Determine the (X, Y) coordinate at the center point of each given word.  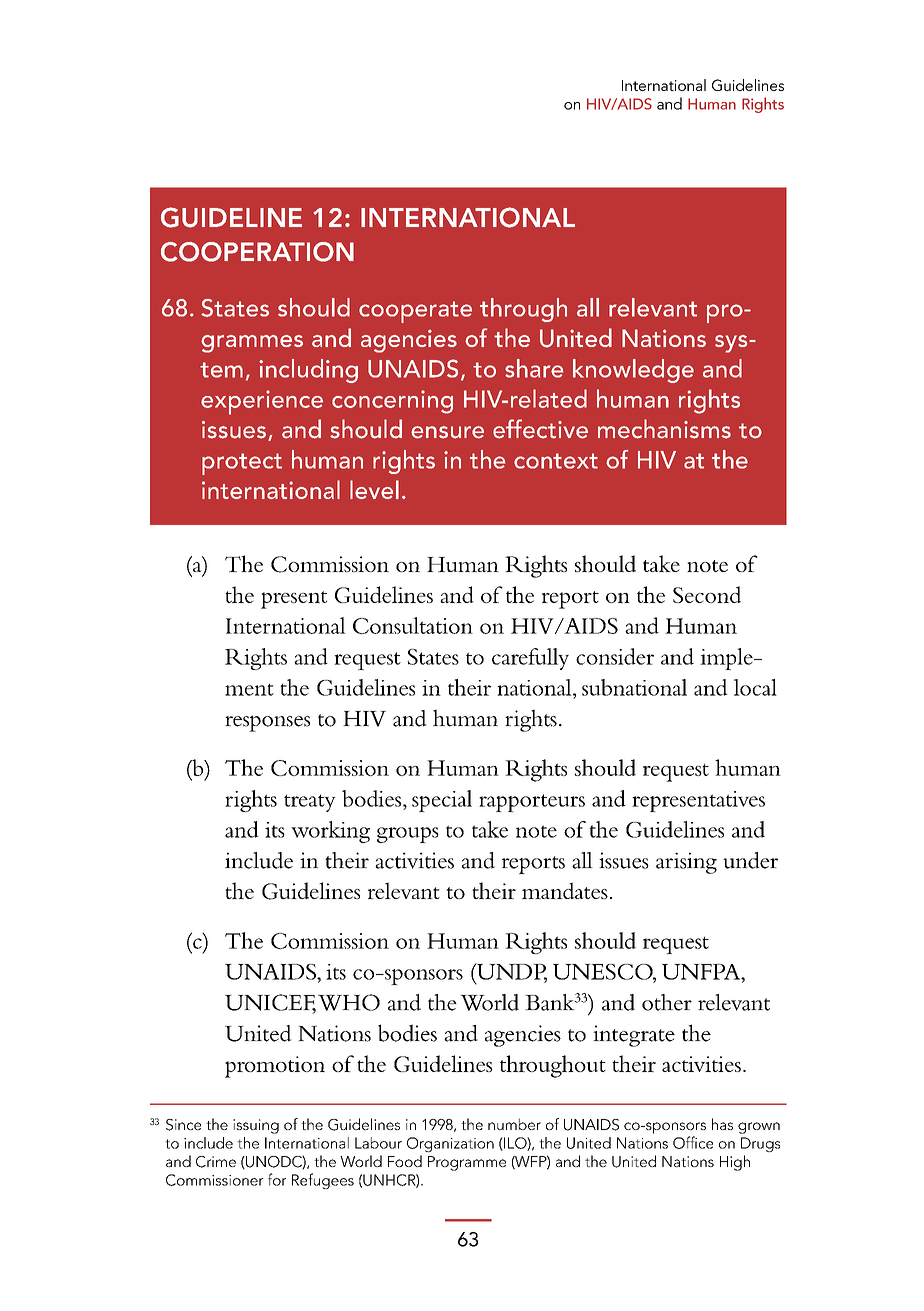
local (755, 687)
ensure (447, 432)
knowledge (633, 371)
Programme (467, 1163)
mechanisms (664, 429)
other (667, 1002)
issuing (256, 1126)
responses (267, 723)
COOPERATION (257, 252)
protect (242, 464)
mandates (565, 890)
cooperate (415, 312)
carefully (530, 659)
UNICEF (270, 1003)
